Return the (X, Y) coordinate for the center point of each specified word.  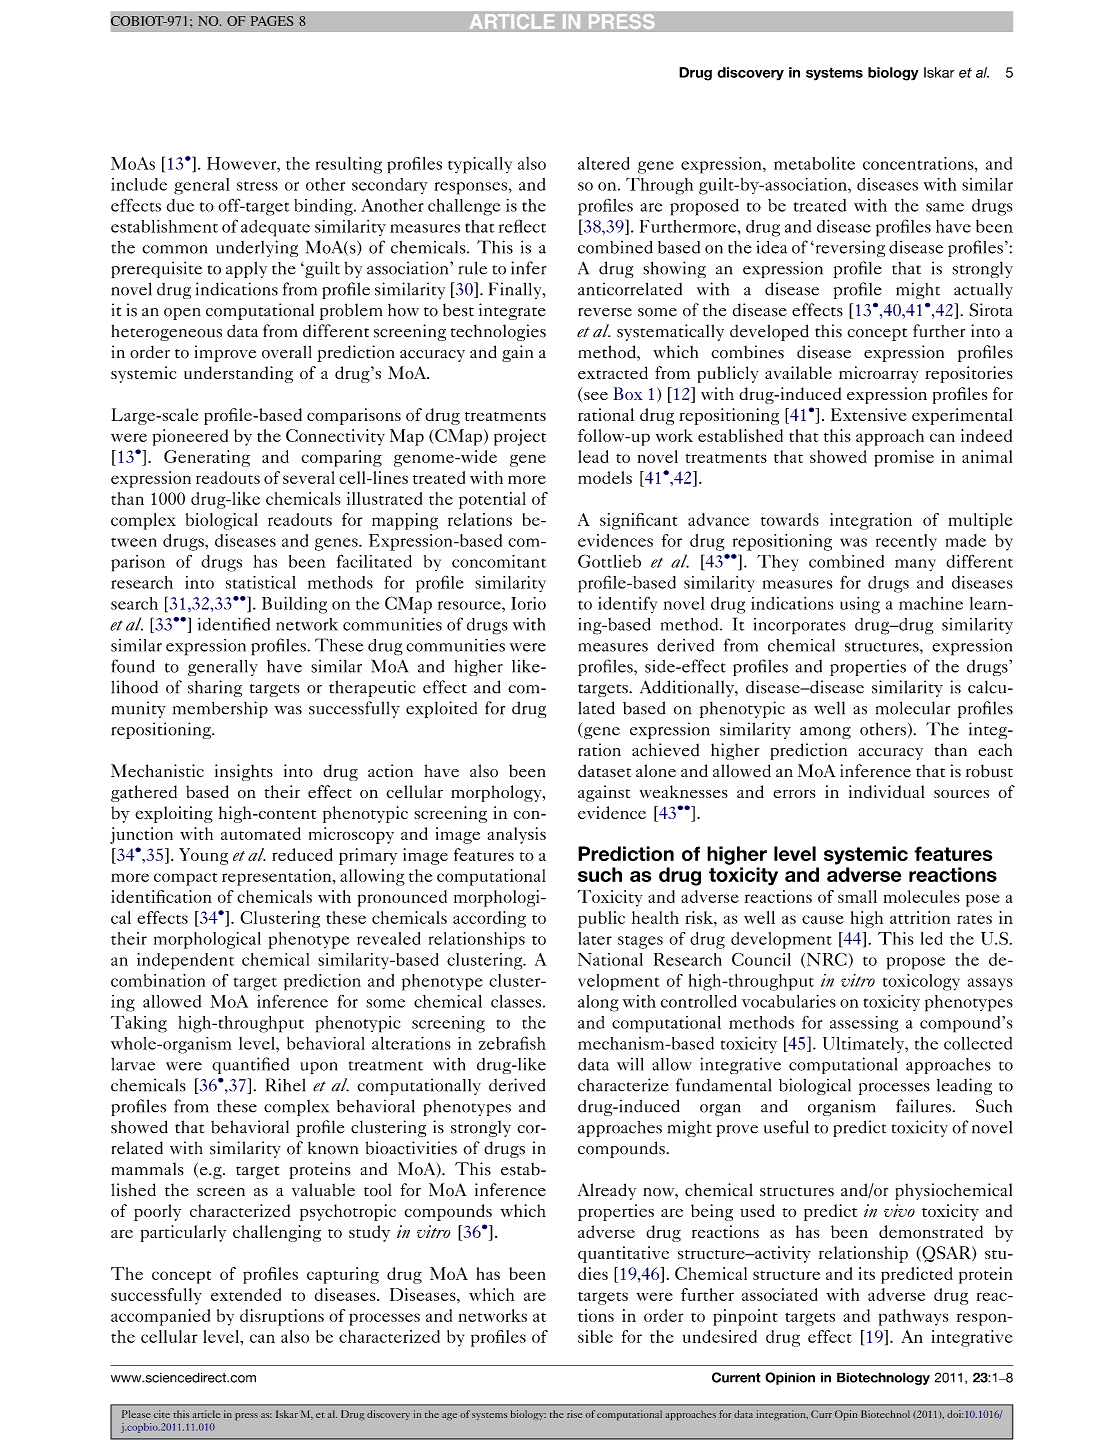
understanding (238, 374)
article (206, 1414)
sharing (215, 688)
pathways (914, 1317)
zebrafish (512, 1043)
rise (574, 1414)
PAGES (272, 21)
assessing (864, 1024)
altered (604, 163)
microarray (878, 374)
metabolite (814, 163)
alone (656, 771)
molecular (913, 708)
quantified (250, 1065)
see (596, 396)
